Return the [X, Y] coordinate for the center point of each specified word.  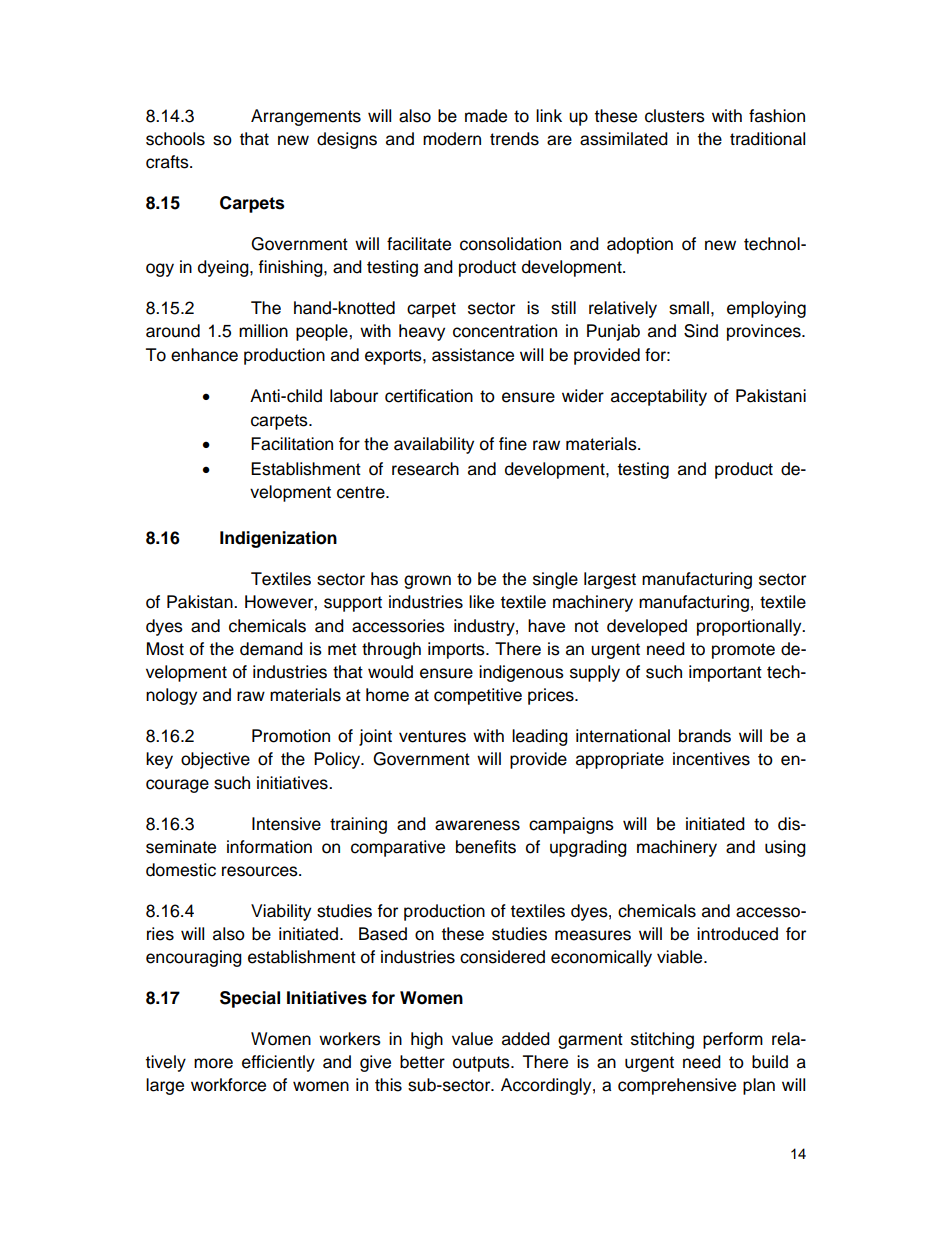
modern [452, 139]
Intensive [286, 824]
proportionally [750, 627]
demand [271, 649]
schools [175, 139]
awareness [477, 825]
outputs [482, 1064]
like [481, 602]
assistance [473, 355]
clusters [675, 116]
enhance [204, 355]
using [785, 848]
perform [733, 1040]
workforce [228, 1085]
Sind [701, 331]
